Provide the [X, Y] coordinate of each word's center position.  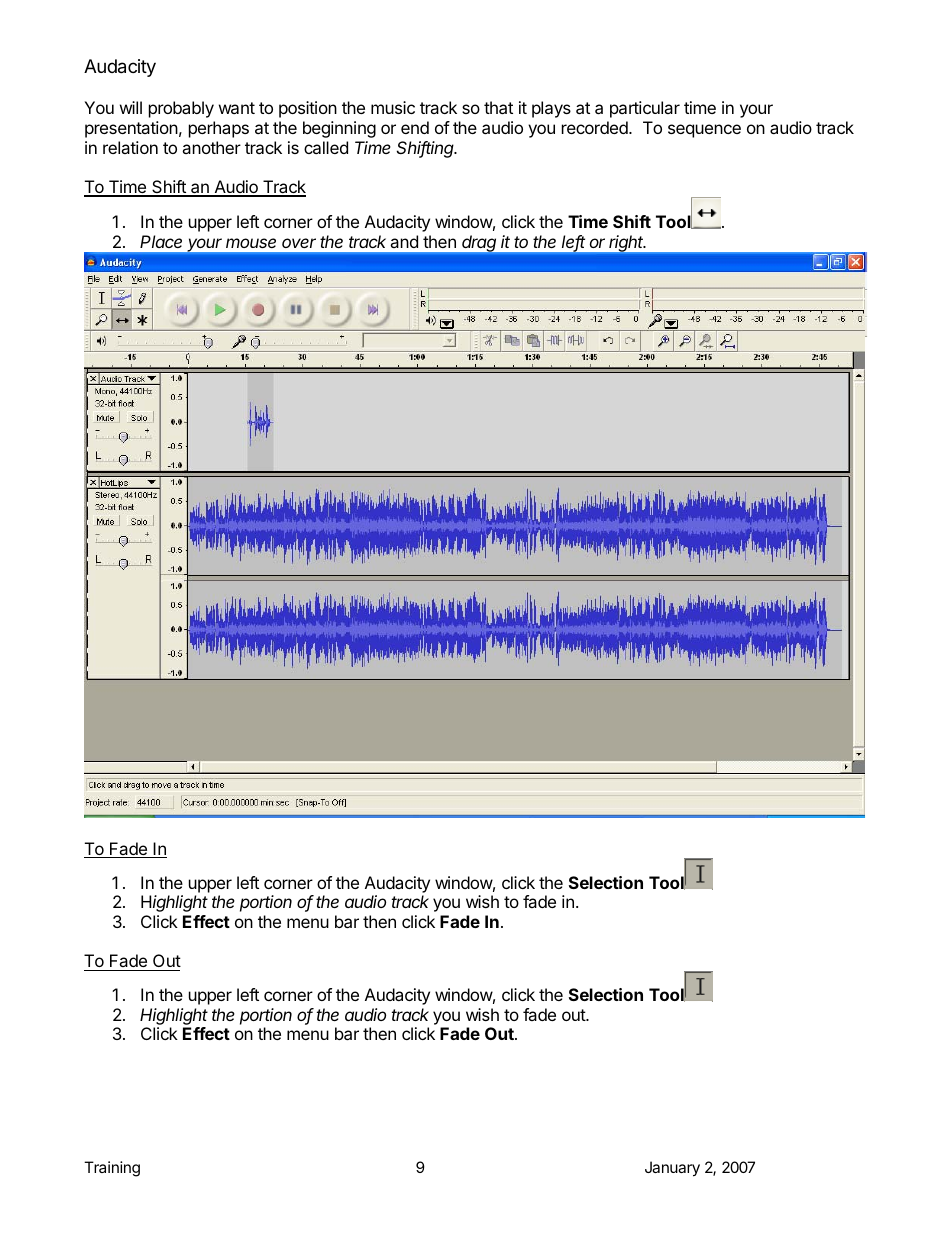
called [326, 147]
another [211, 147]
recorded [596, 127]
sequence [704, 131]
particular [645, 109]
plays [551, 109]
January [672, 1169]
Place [161, 241]
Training [112, 1169]
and [404, 241]
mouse [251, 243]
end [415, 127]
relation [130, 147]
